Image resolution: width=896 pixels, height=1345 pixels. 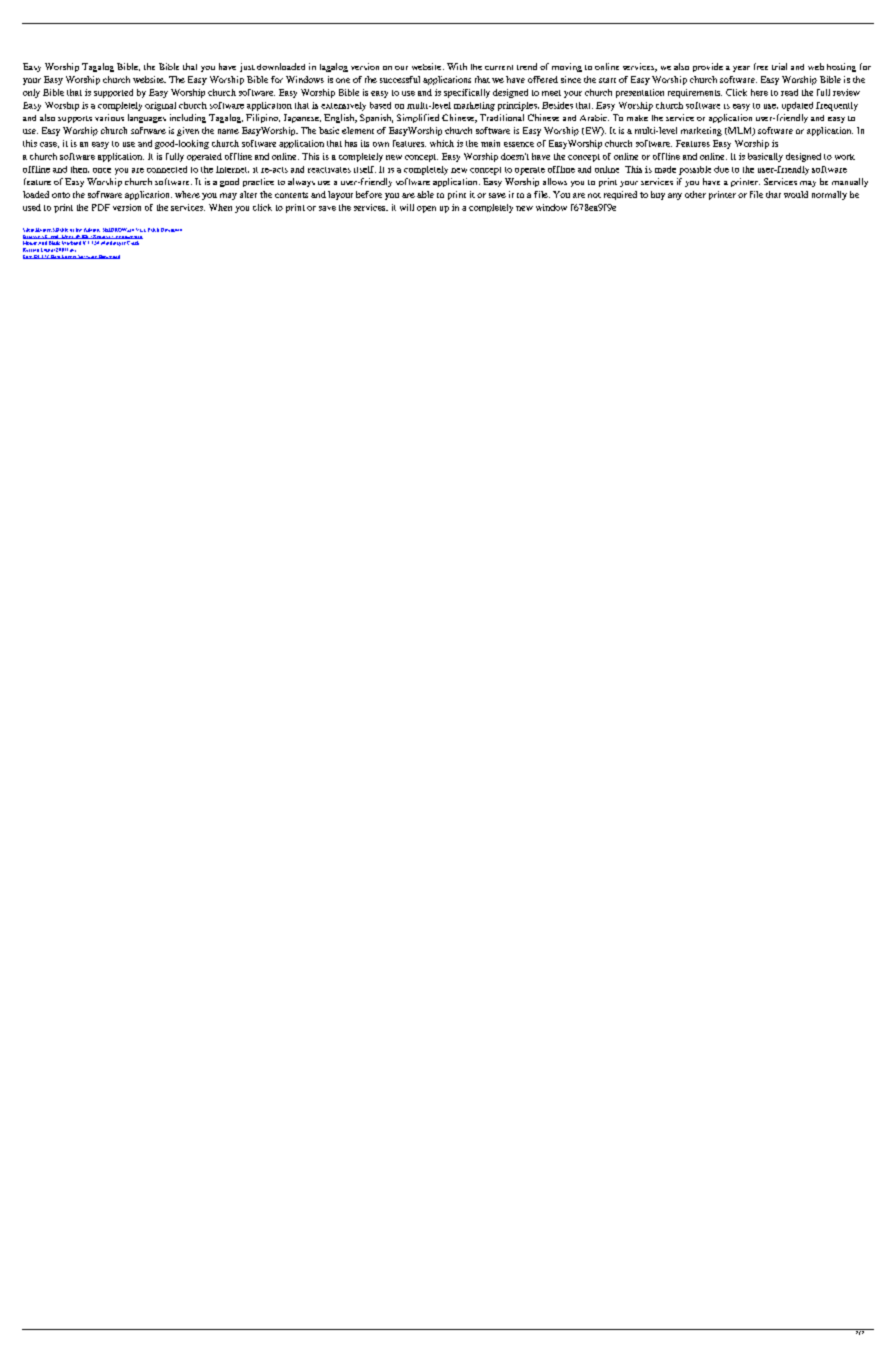 What do you see at coordinates (741, 69) in the screenshot?
I see `year` at bounding box center [741, 69].
